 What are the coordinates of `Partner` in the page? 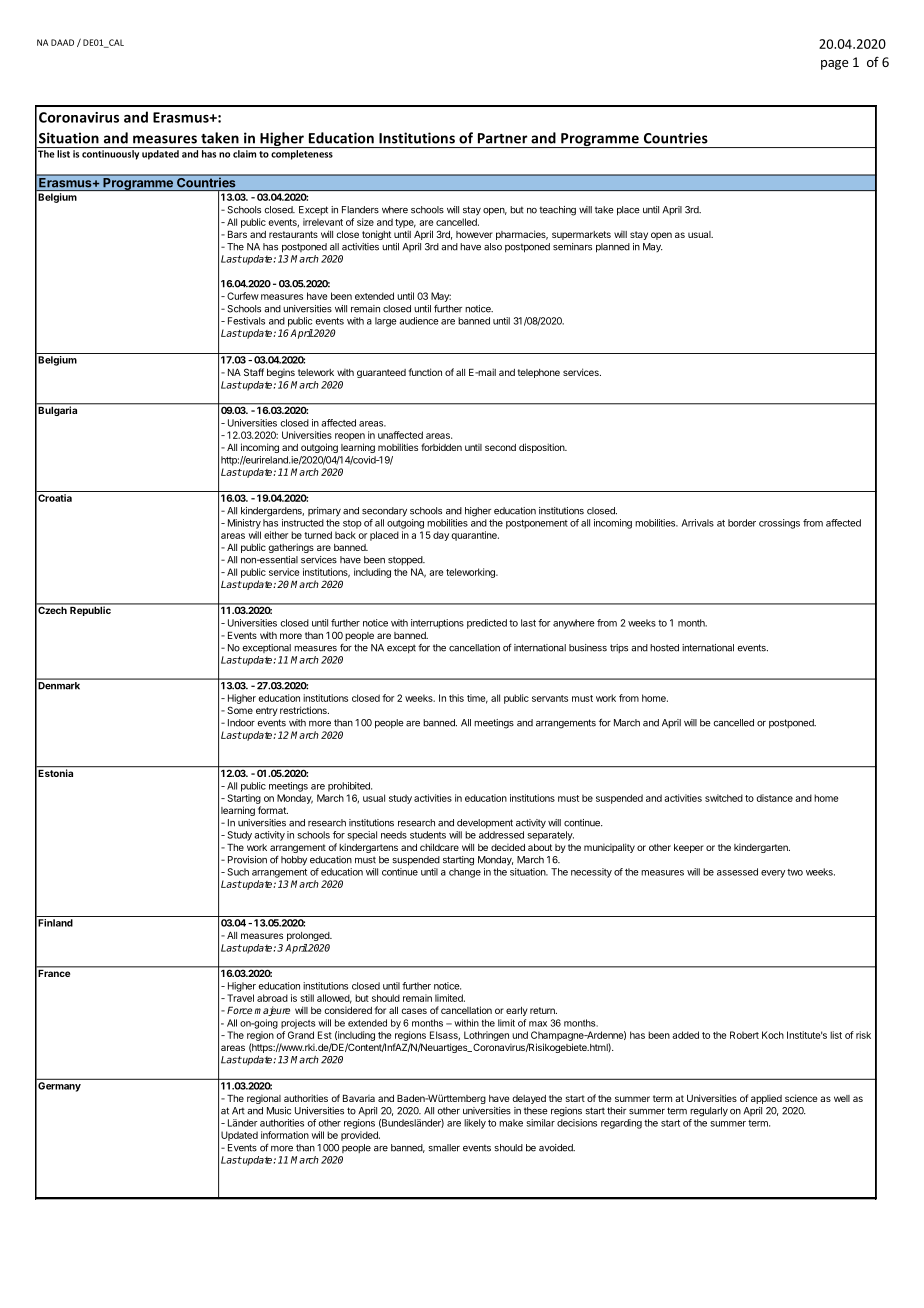 It's located at (503, 138).
